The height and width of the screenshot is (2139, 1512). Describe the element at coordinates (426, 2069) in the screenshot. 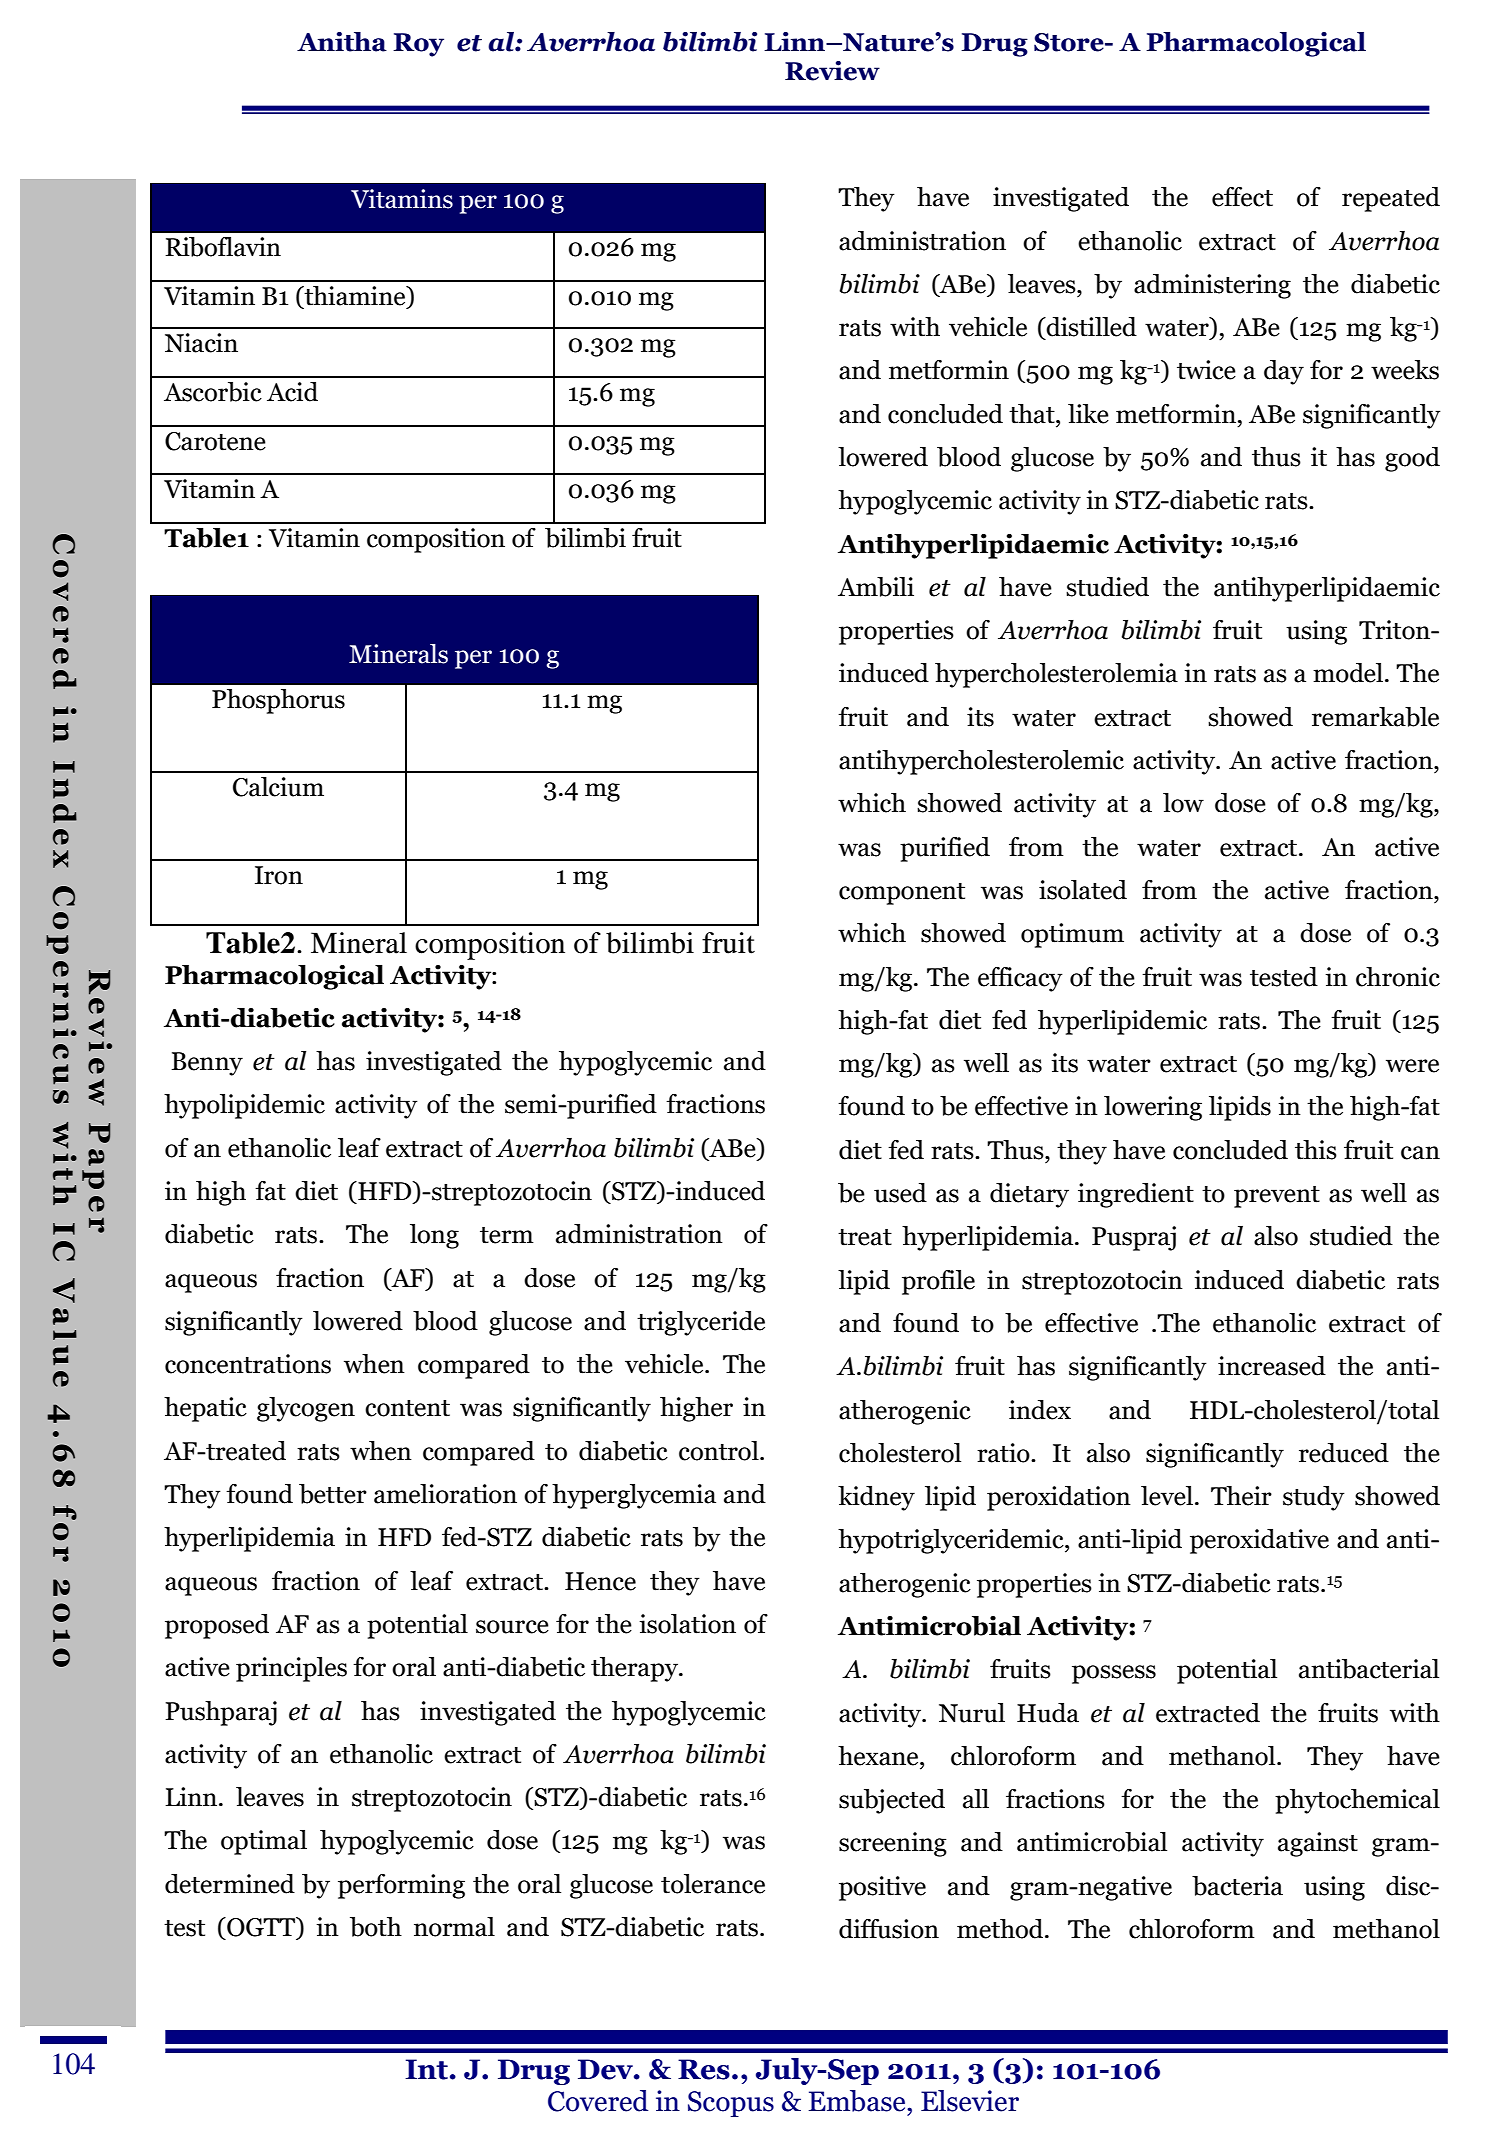

I see `Int` at that location.
